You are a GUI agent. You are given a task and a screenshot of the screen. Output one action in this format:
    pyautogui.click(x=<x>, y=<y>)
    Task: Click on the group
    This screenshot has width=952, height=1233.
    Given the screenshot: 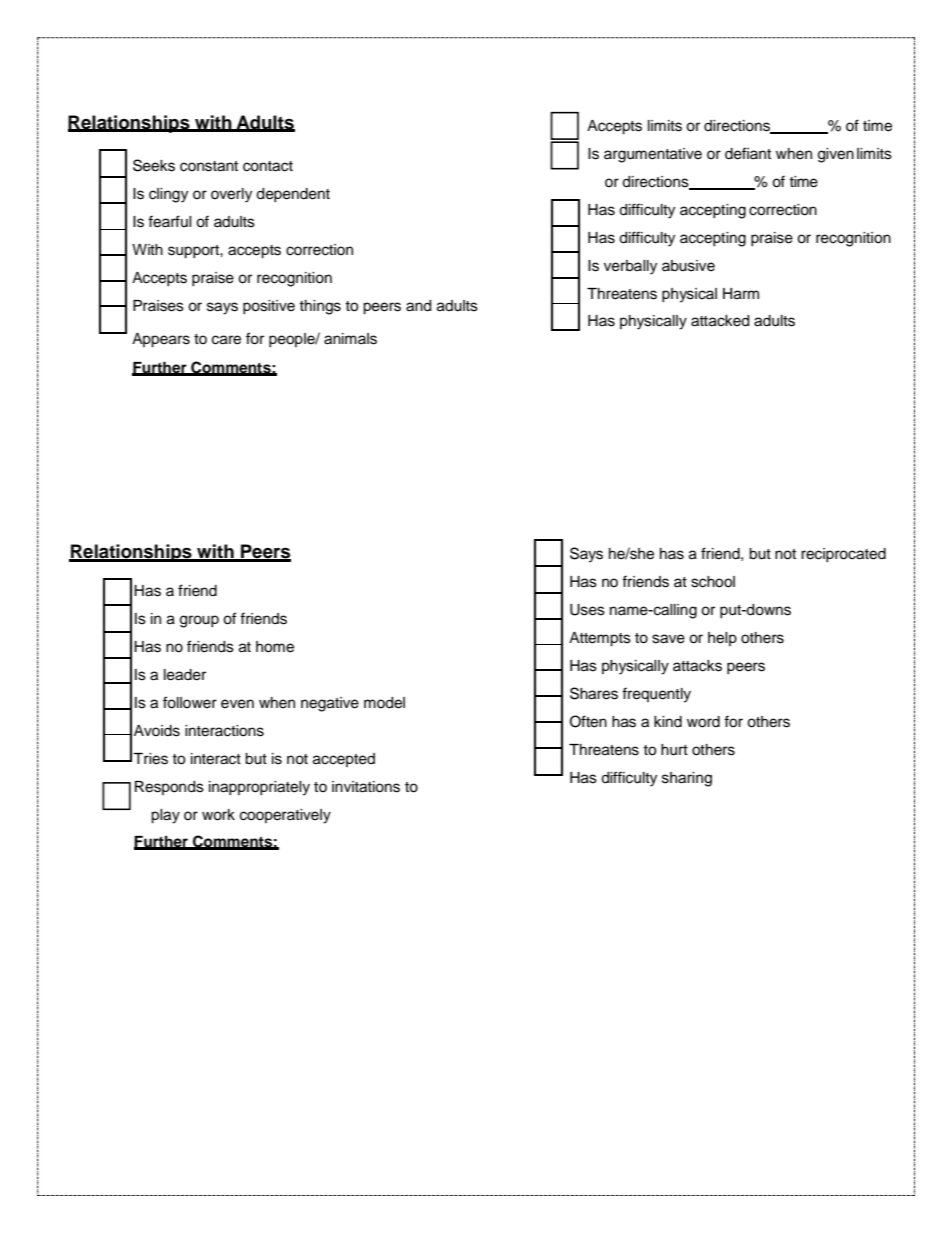 What is the action you would take?
    pyautogui.click(x=199, y=621)
